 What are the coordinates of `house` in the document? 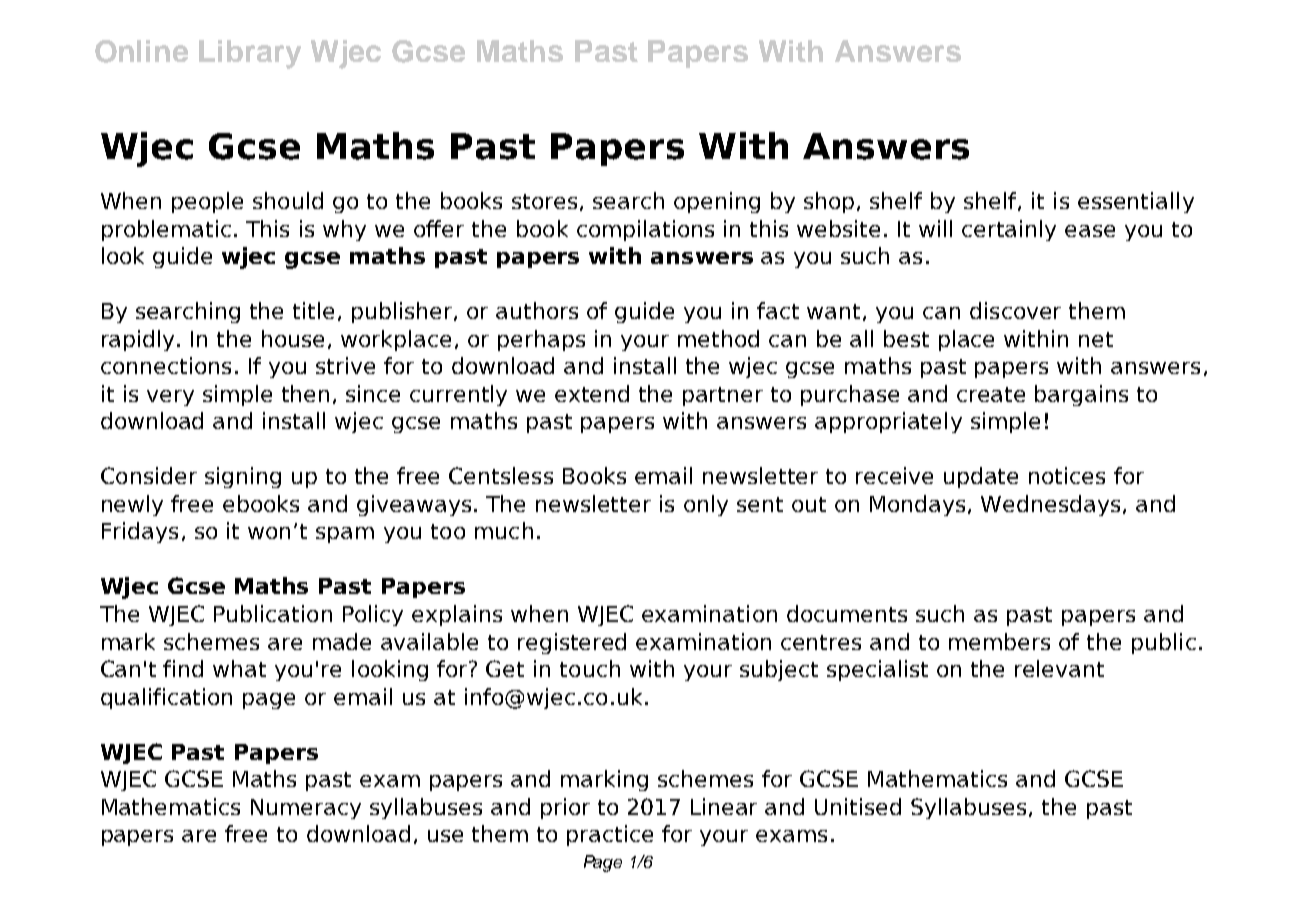 It's located at (293, 338).
